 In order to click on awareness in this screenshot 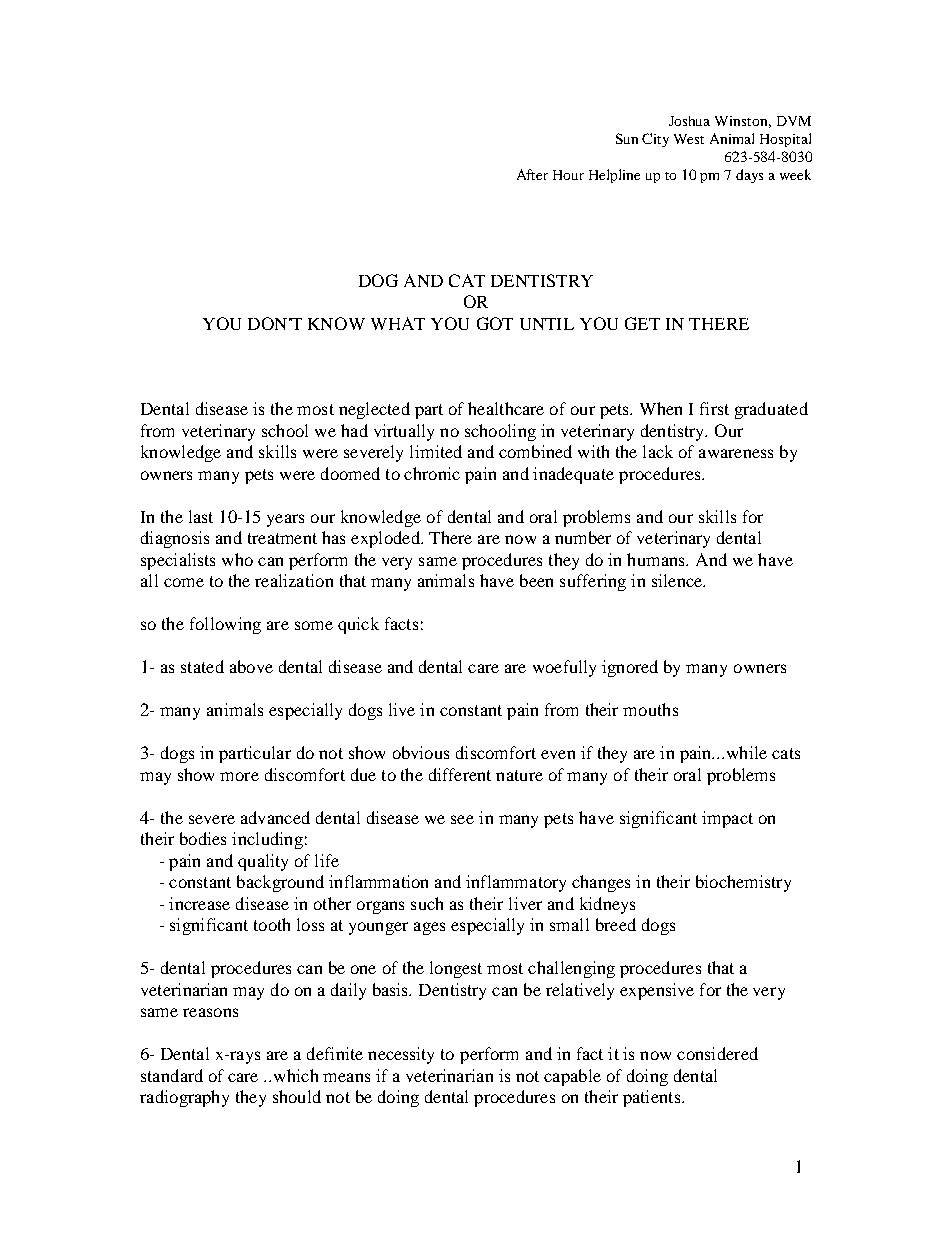, I will do `click(736, 453)`.
